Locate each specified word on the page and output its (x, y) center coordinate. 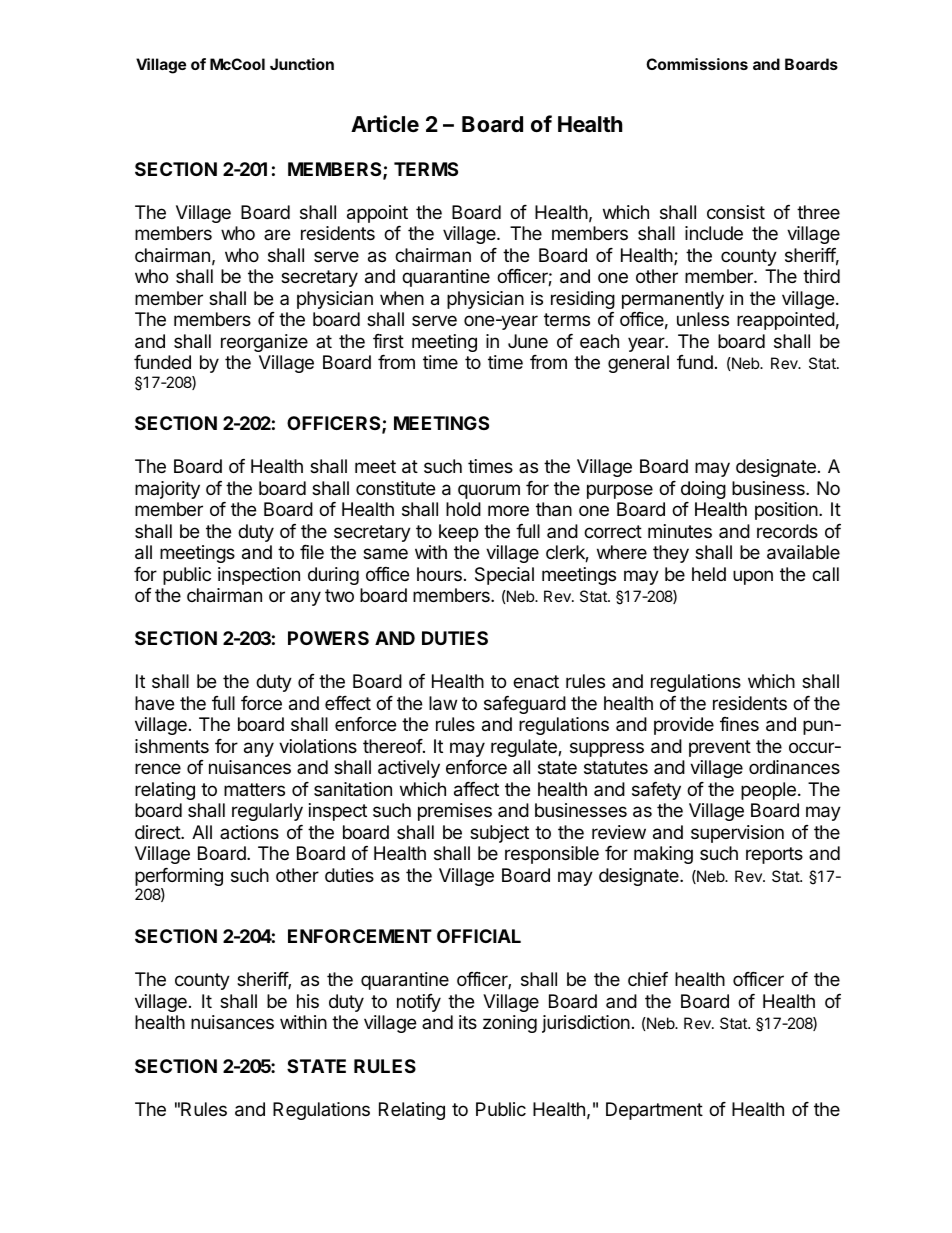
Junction (302, 64)
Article (385, 124)
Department (654, 1111)
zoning (510, 1024)
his (308, 1001)
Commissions (697, 64)
